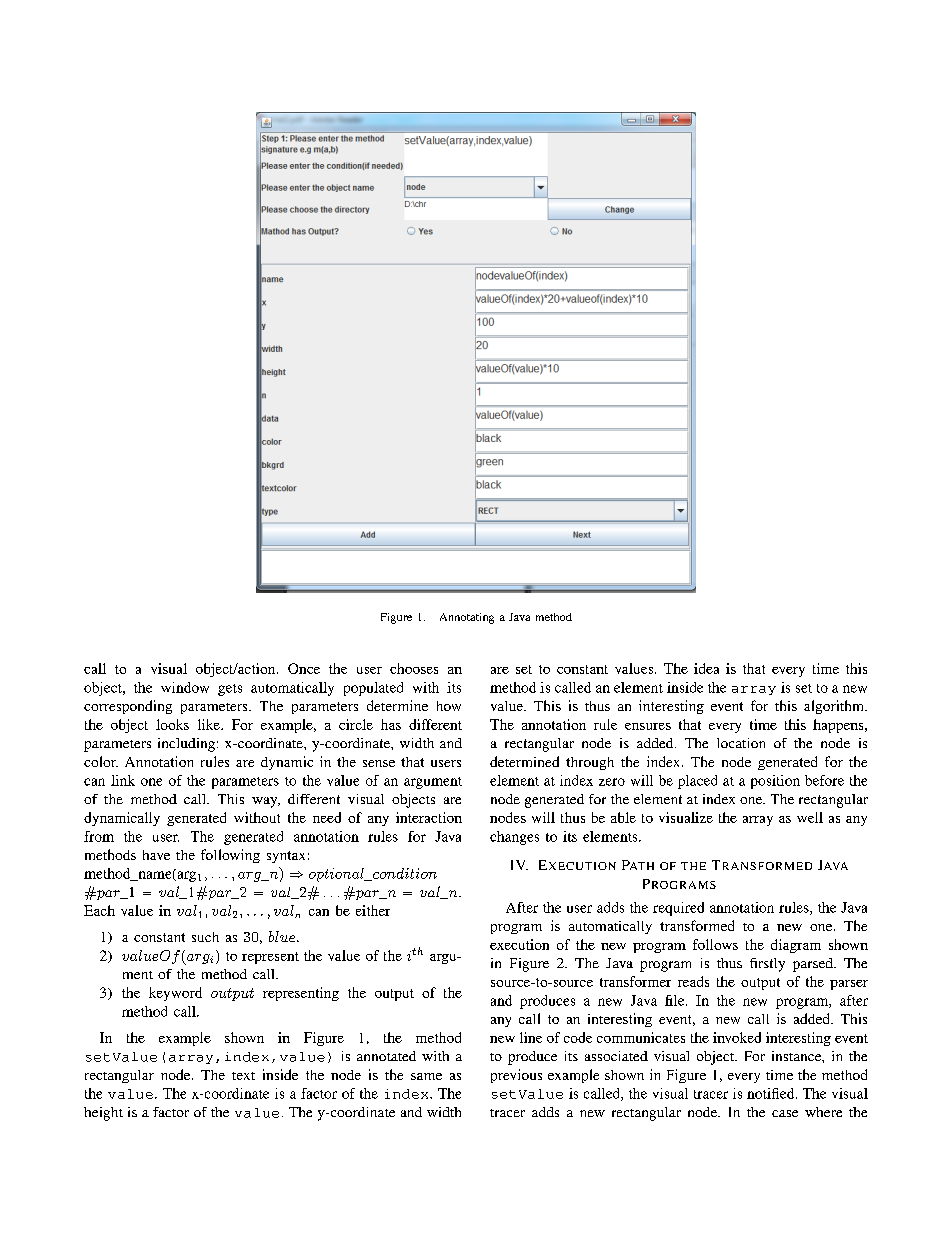 This screenshot has height=1233, width=952. I want to click on have, so click(156, 855).
